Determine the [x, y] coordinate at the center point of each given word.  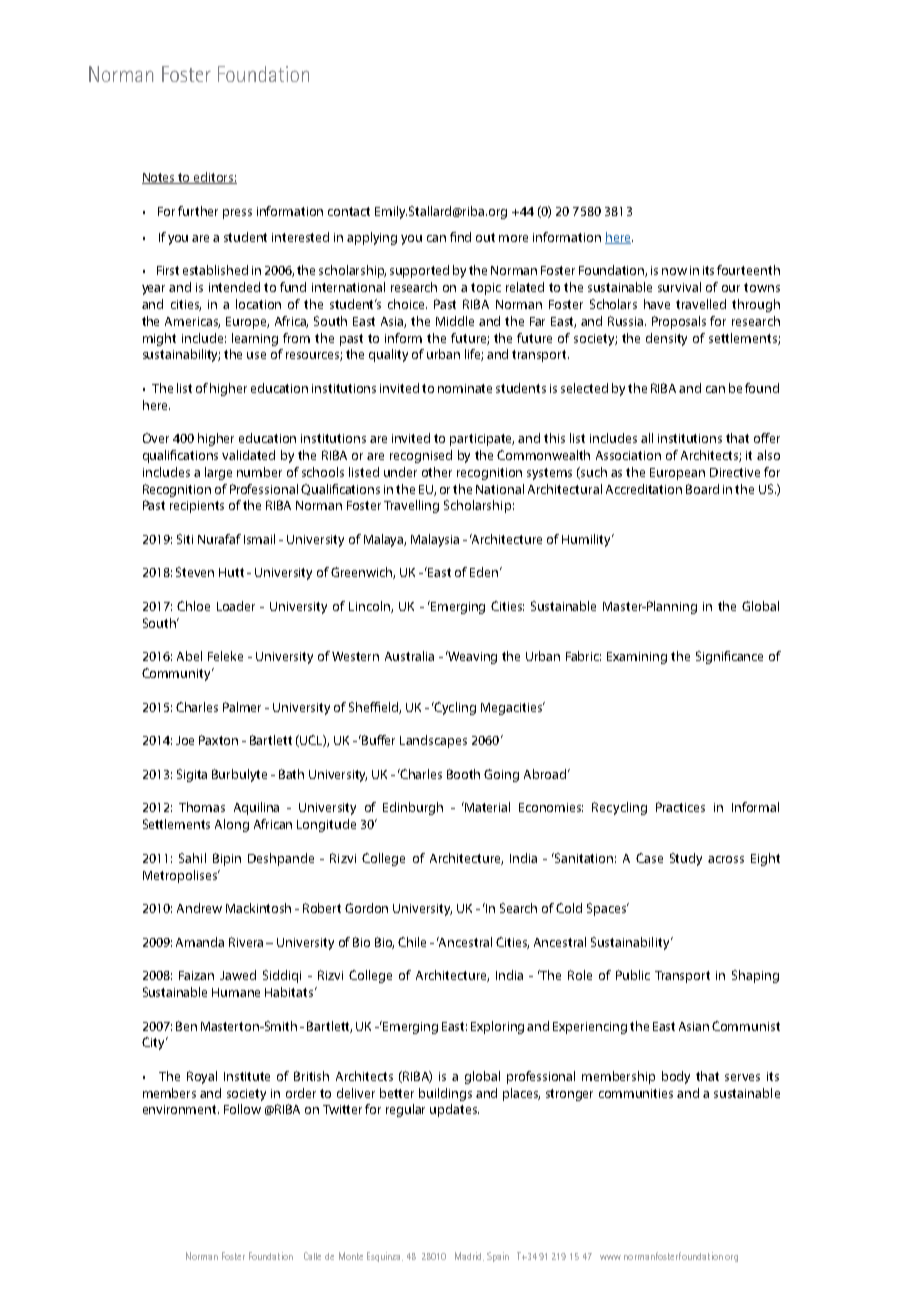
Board [702, 489]
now [674, 271]
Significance [729, 657]
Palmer [242, 707]
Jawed [238, 975]
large [218, 473]
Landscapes [433, 741]
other [437, 472]
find [460, 237]
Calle [312, 1256]
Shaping [755, 976]
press [237, 214]
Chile [412, 942]
